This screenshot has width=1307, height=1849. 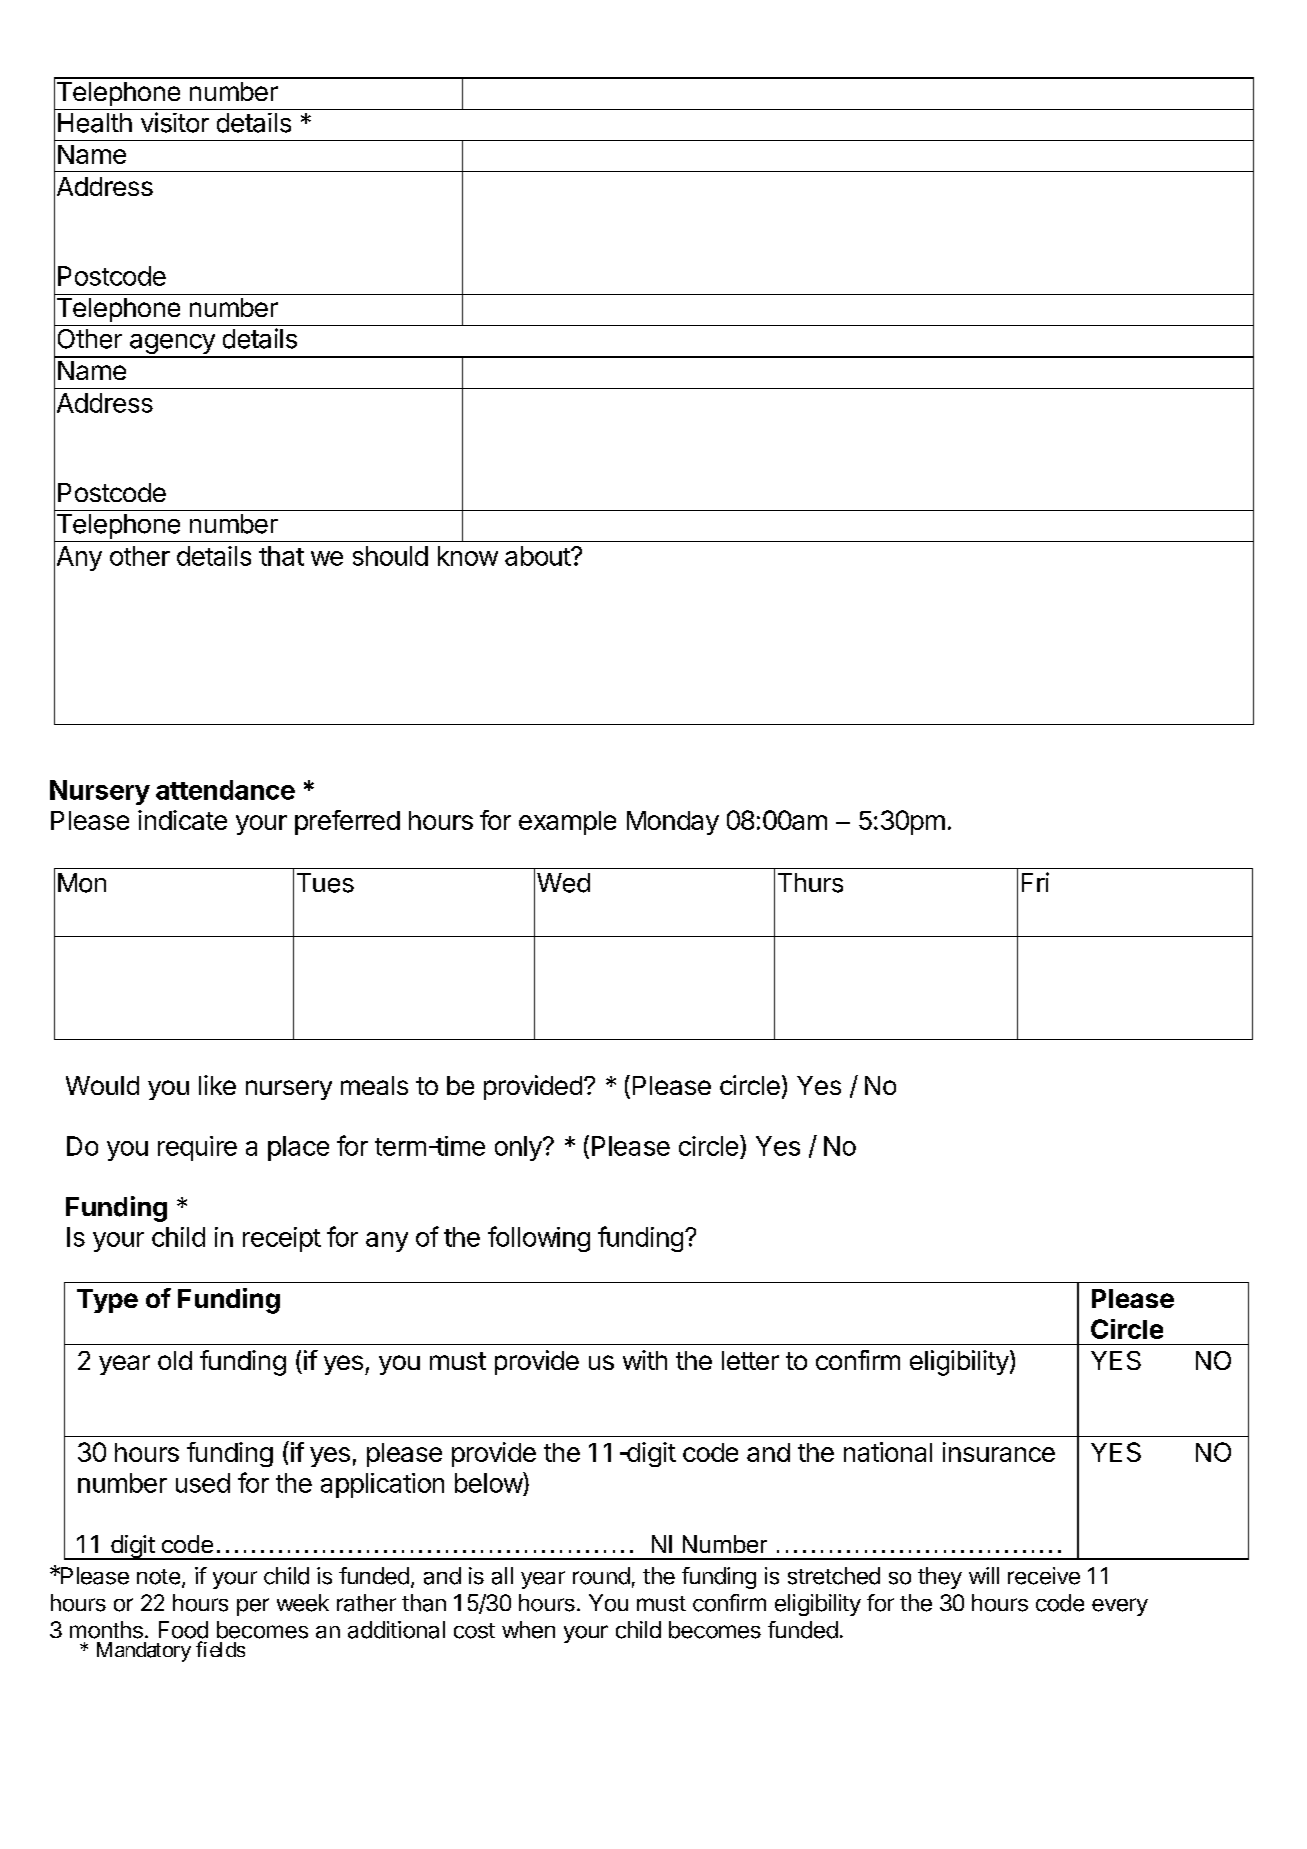 I want to click on will, so click(x=984, y=1575).
